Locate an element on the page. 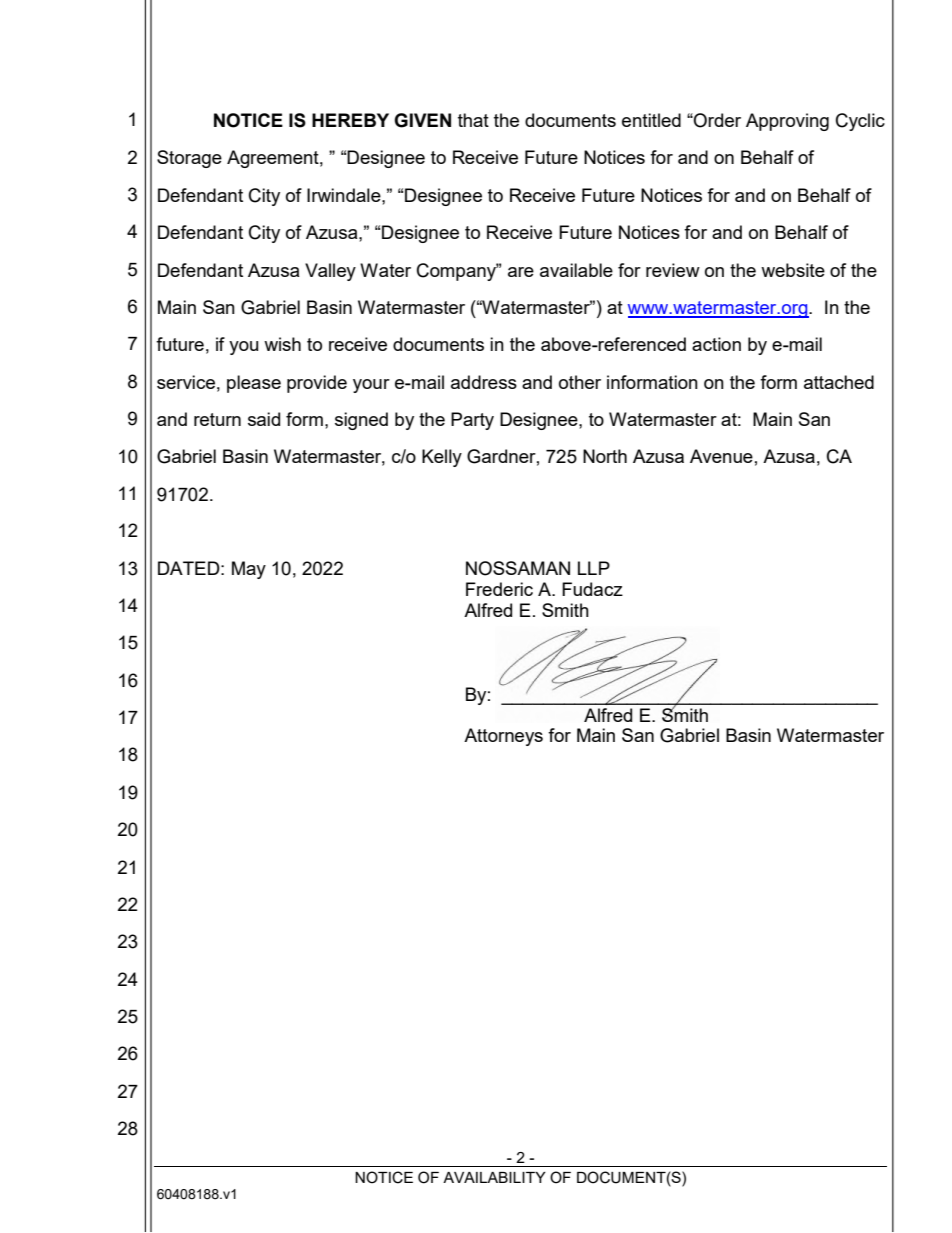  Frederic is located at coordinates (499, 589).
